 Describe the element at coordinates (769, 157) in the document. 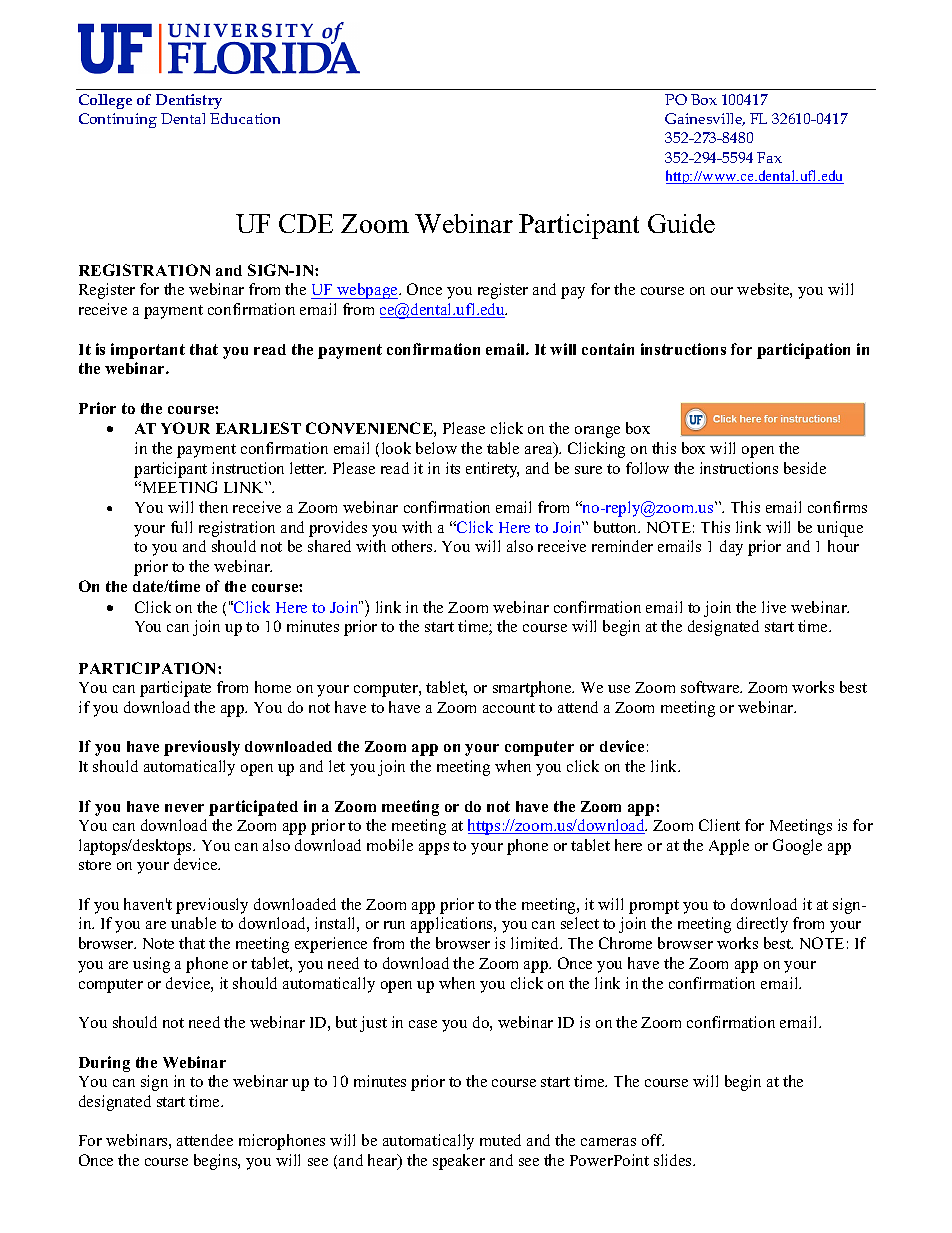

I see `Fax` at that location.
